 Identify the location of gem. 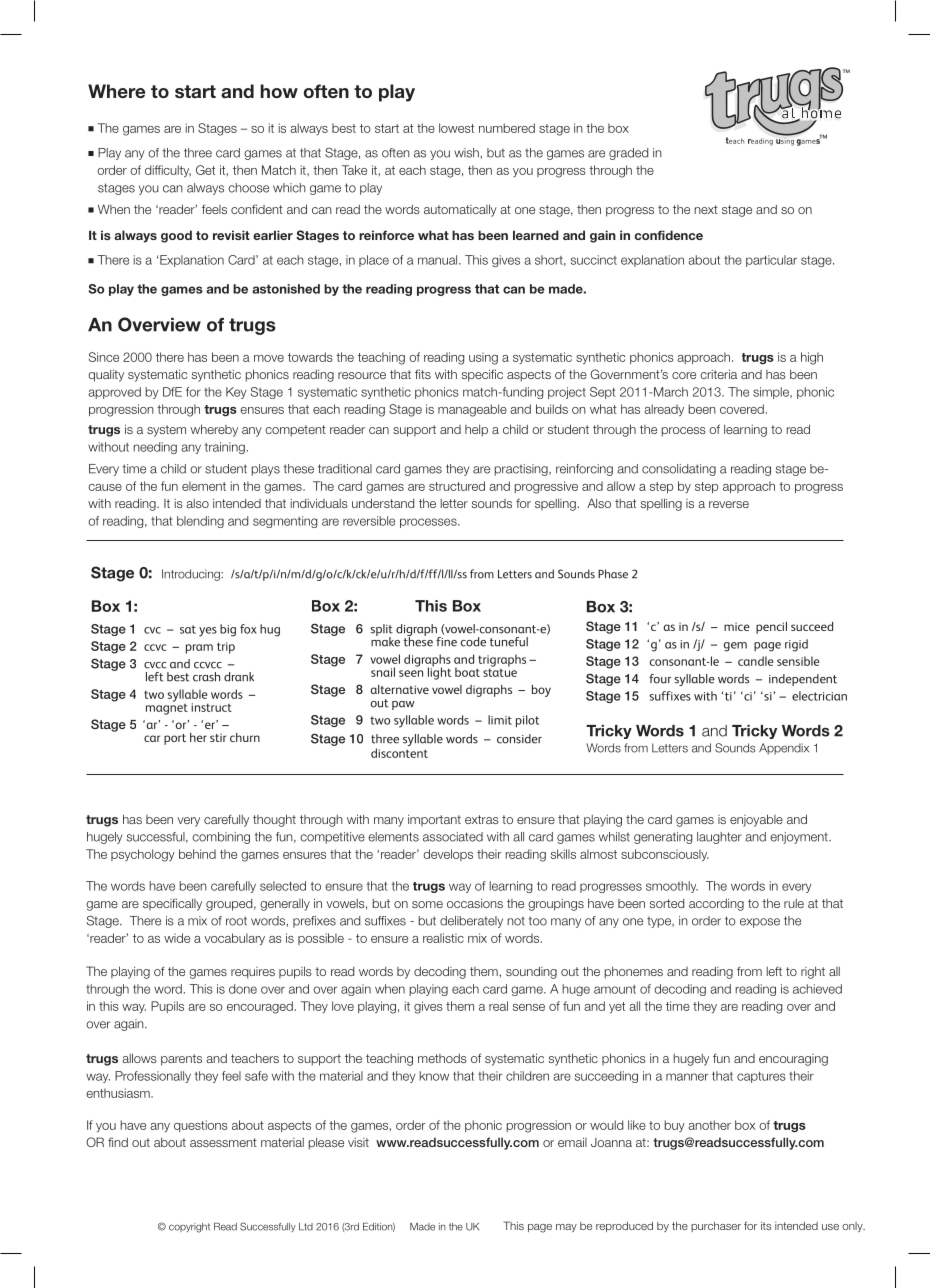
(735, 647).
